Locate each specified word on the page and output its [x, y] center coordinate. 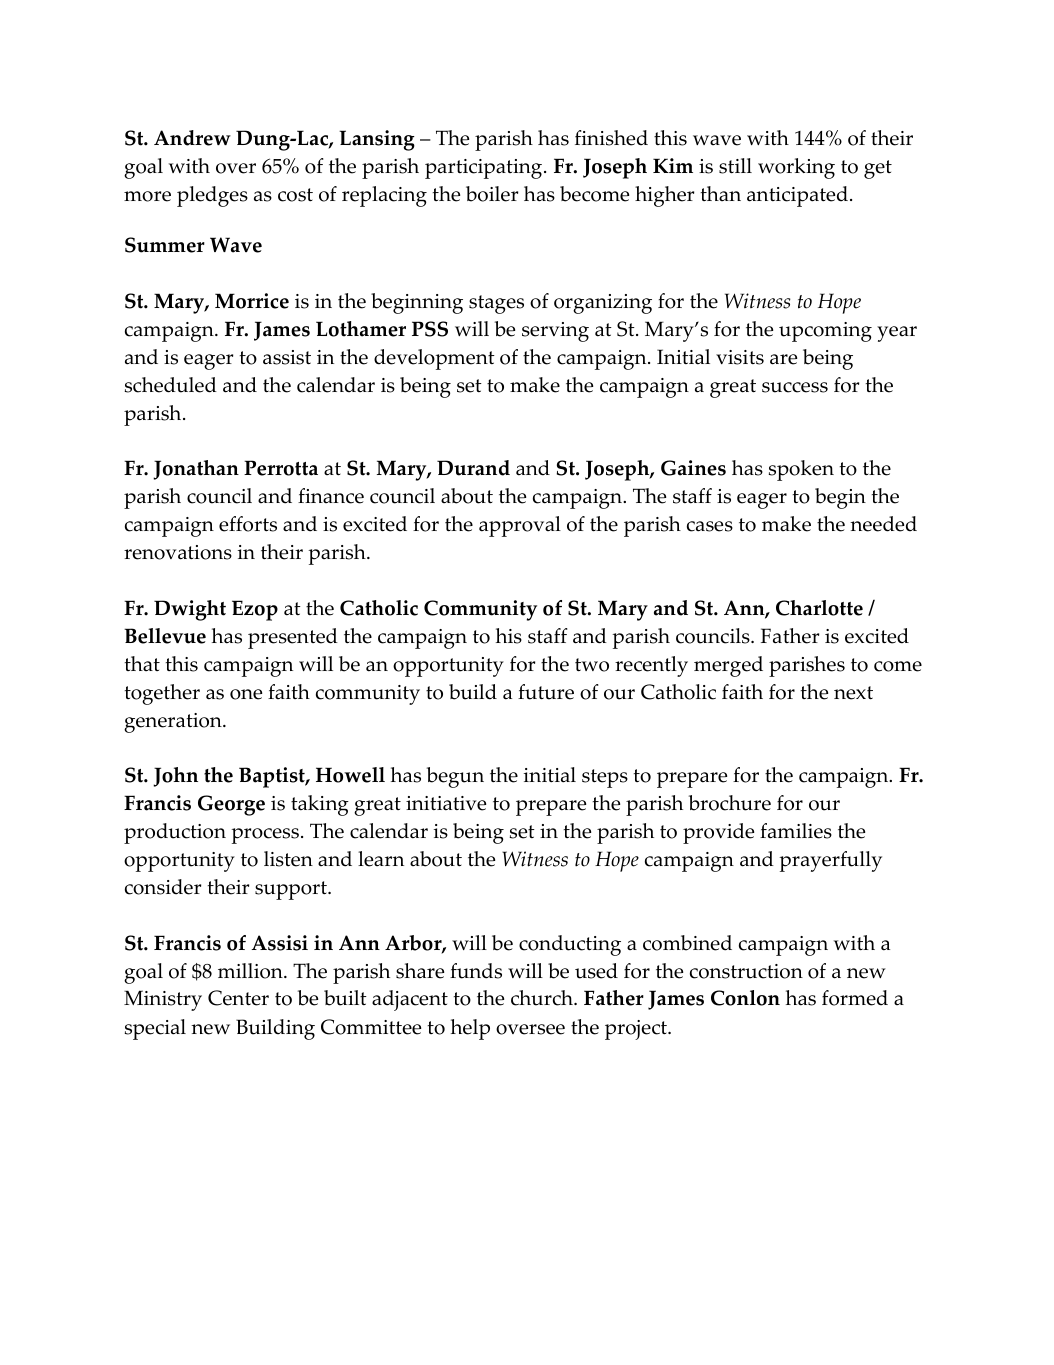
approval [520, 526]
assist [287, 357]
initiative [446, 803]
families [796, 831]
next [853, 693]
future [546, 692]
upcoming [825, 332]
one [246, 694]
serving [555, 332]
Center [238, 998]
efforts [248, 524]
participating [485, 169]
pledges [212, 196]
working [796, 168]
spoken [801, 470]
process [265, 836]
